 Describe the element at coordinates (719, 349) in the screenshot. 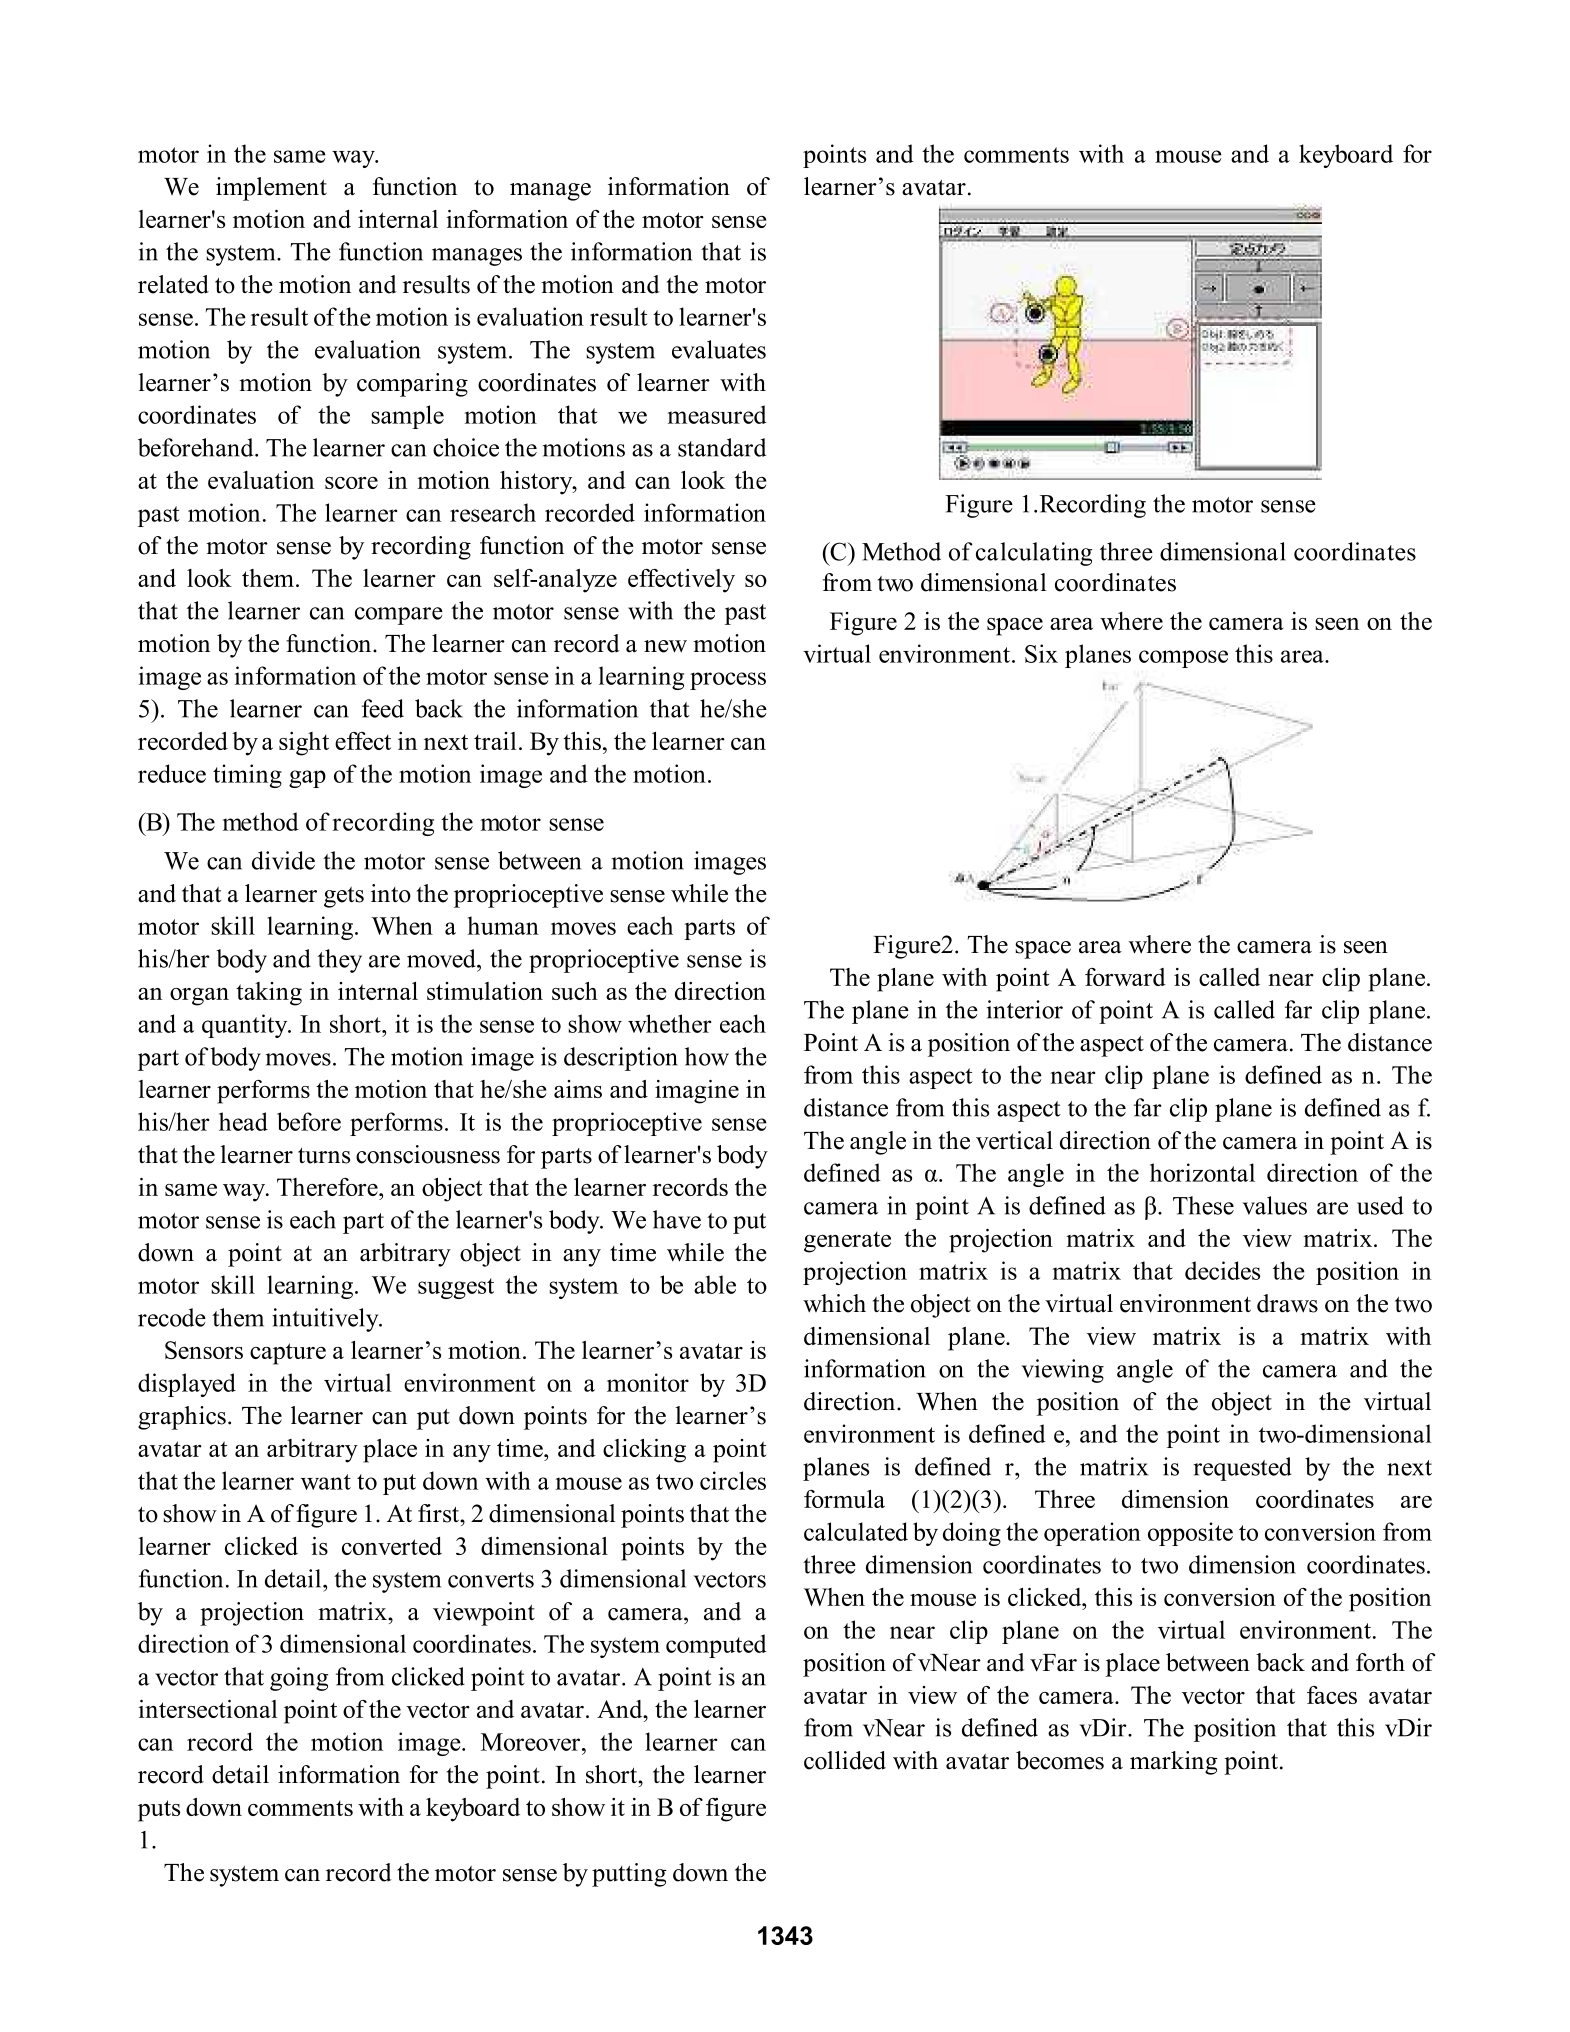

I see `evaluates` at that location.
